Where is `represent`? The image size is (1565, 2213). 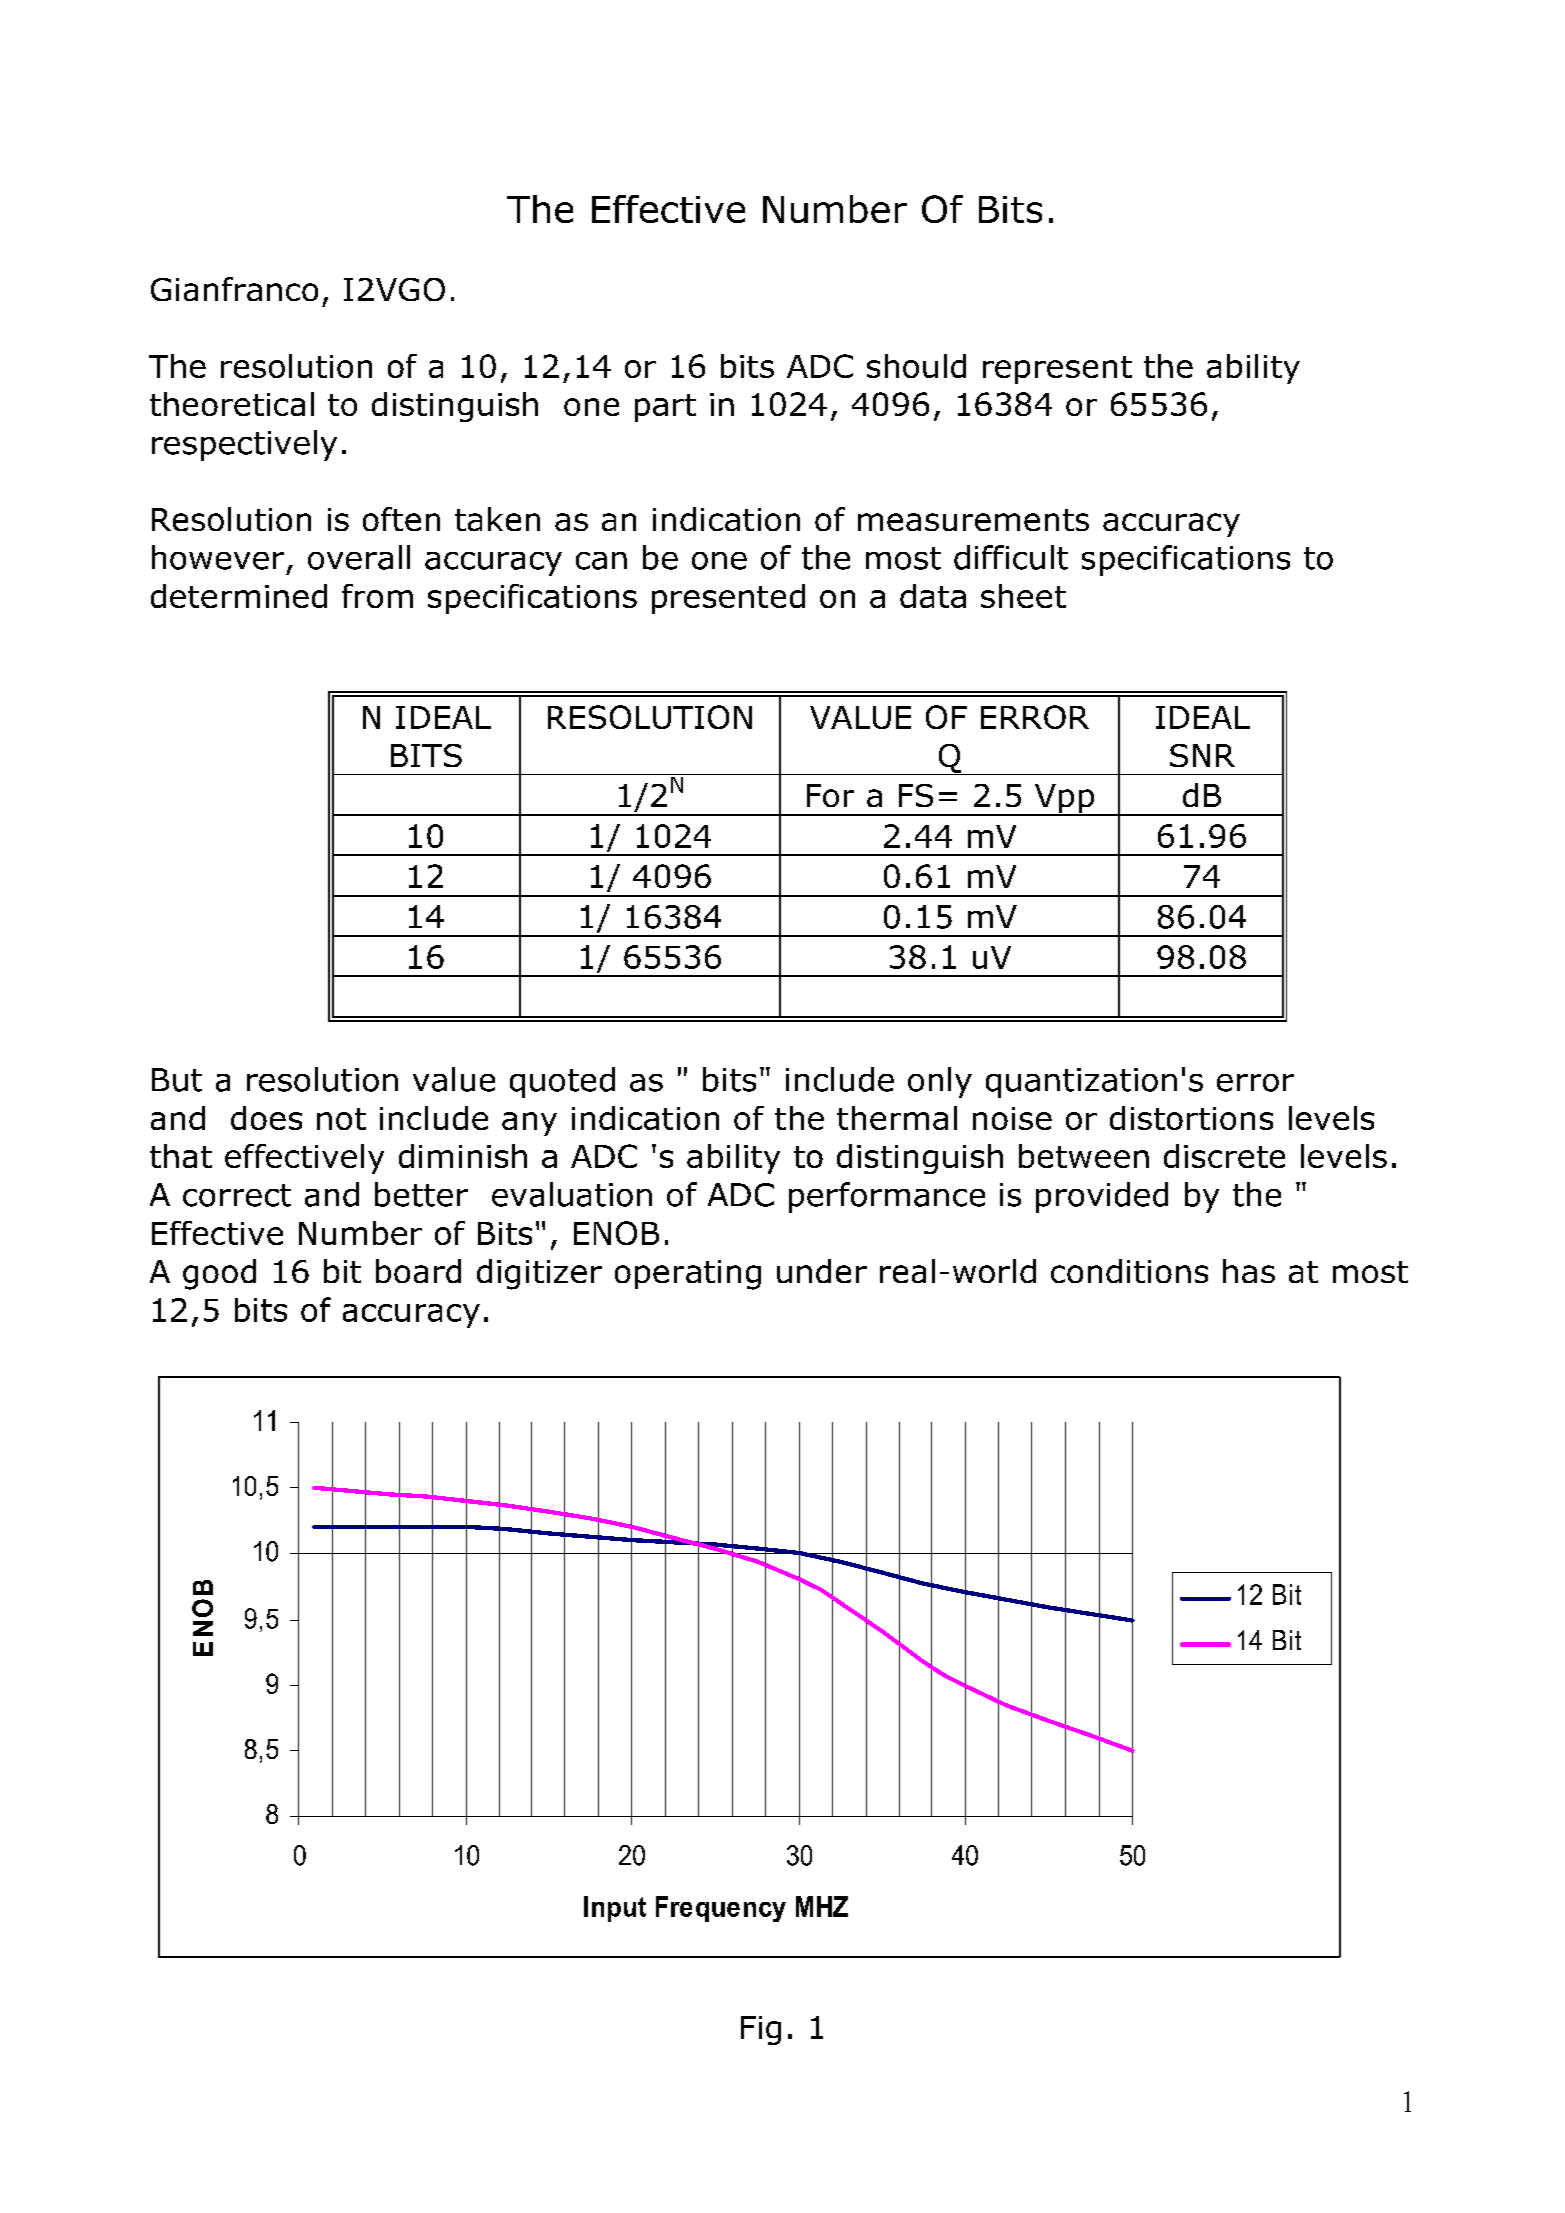
represent is located at coordinates (1057, 370).
